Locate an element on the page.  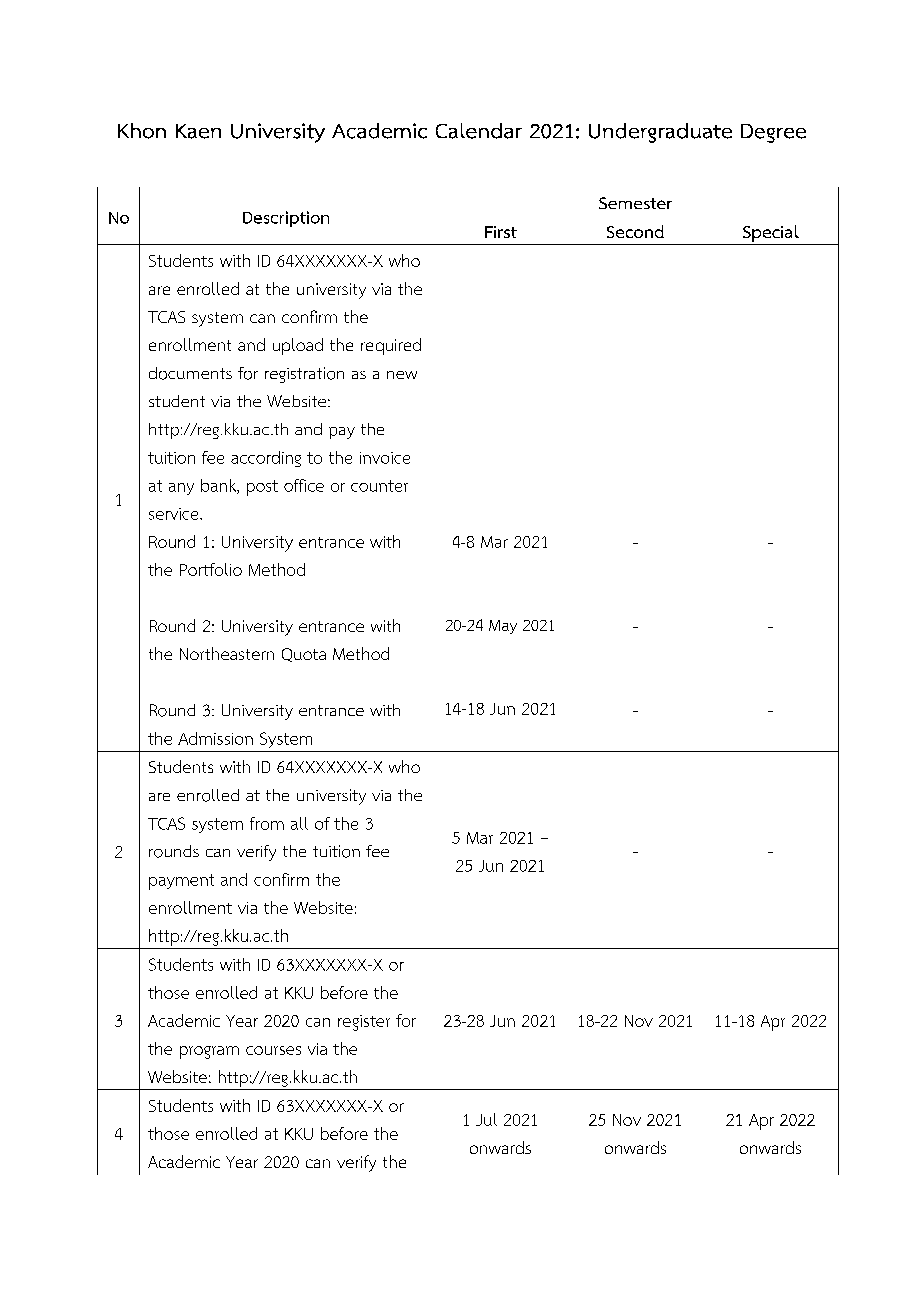
First is located at coordinates (501, 232).
